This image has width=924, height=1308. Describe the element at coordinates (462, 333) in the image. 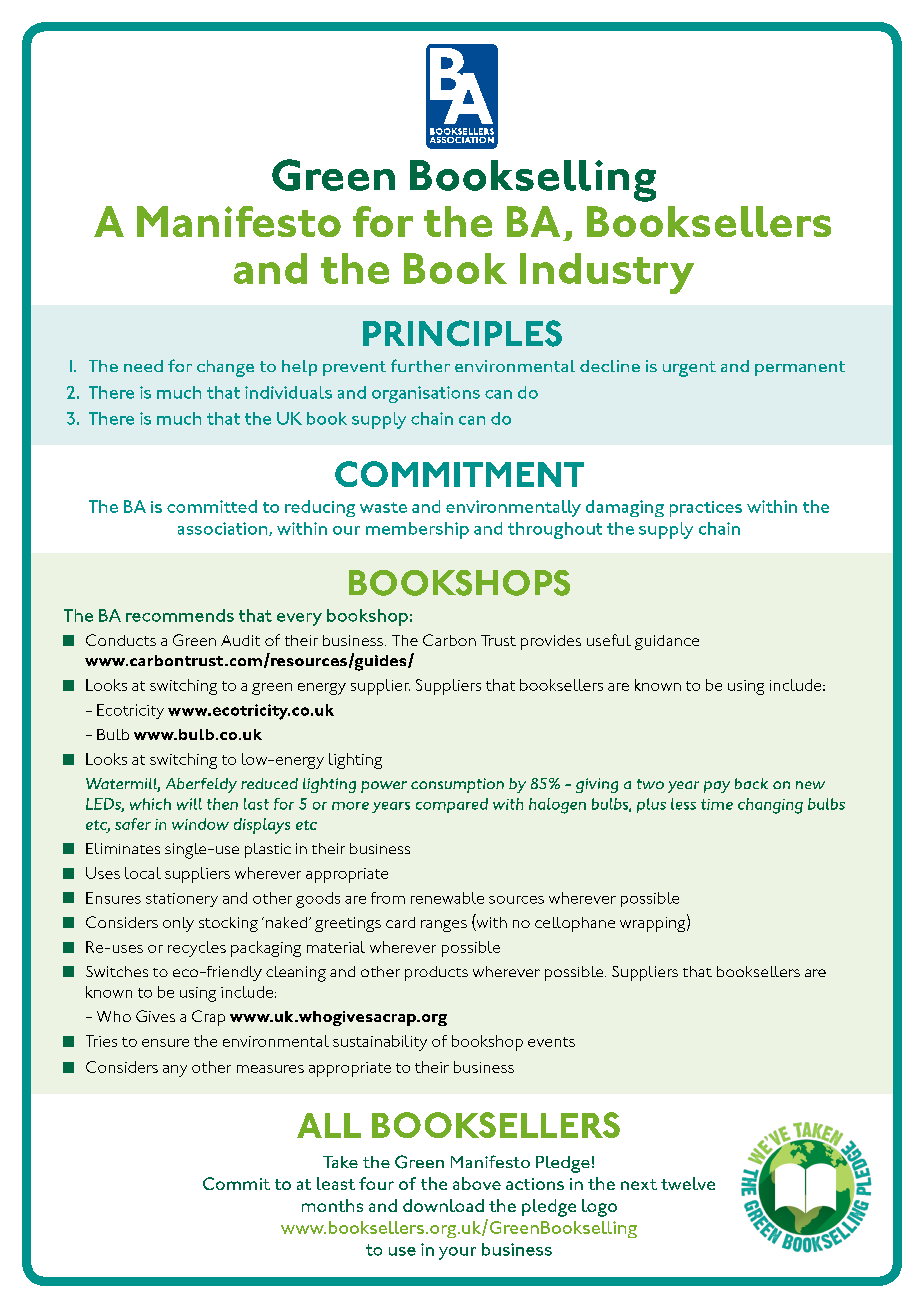

I see `PRINCIPLES` at that location.
